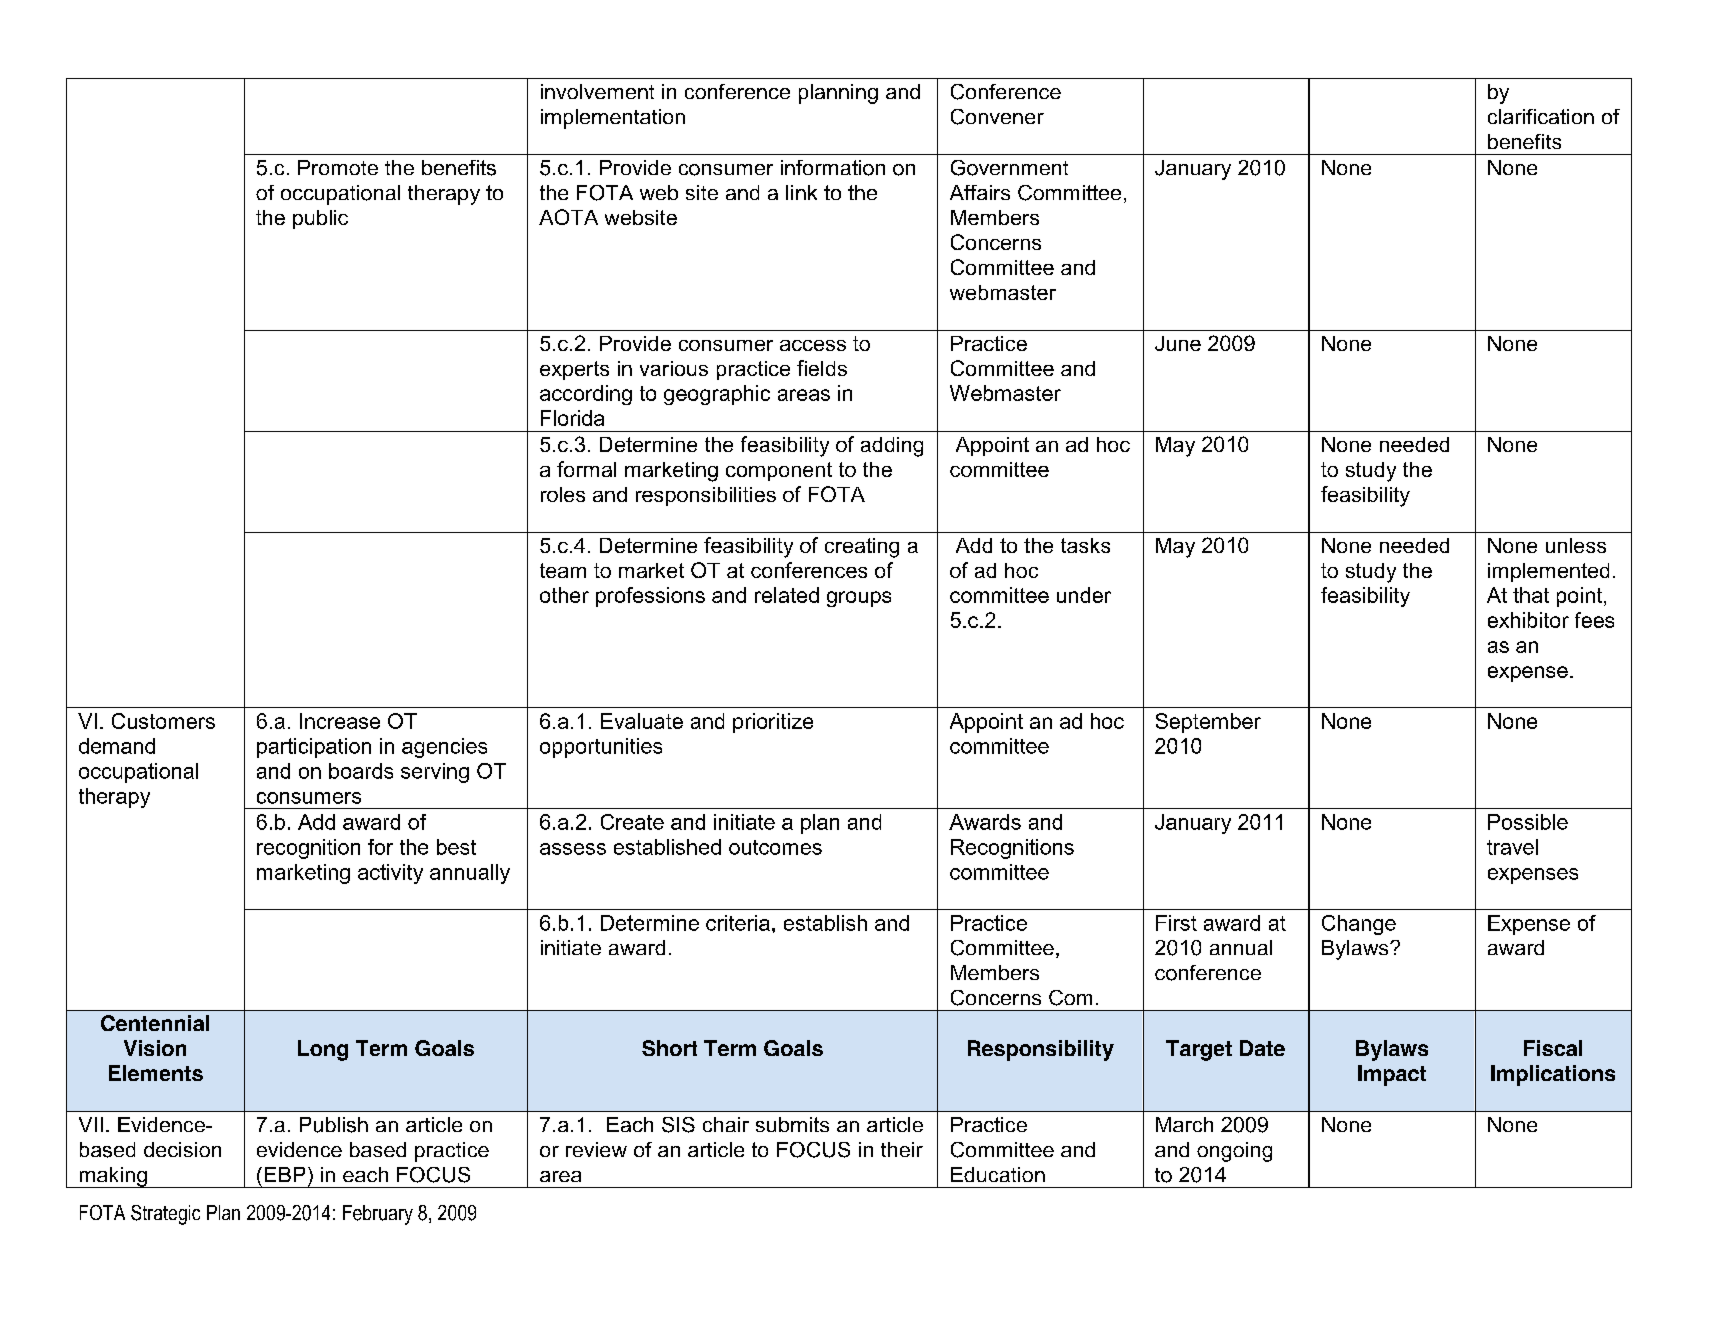 This image has width=1719, height=1328. Describe the element at coordinates (822, 368) in the image. I see `fields` at that location.
